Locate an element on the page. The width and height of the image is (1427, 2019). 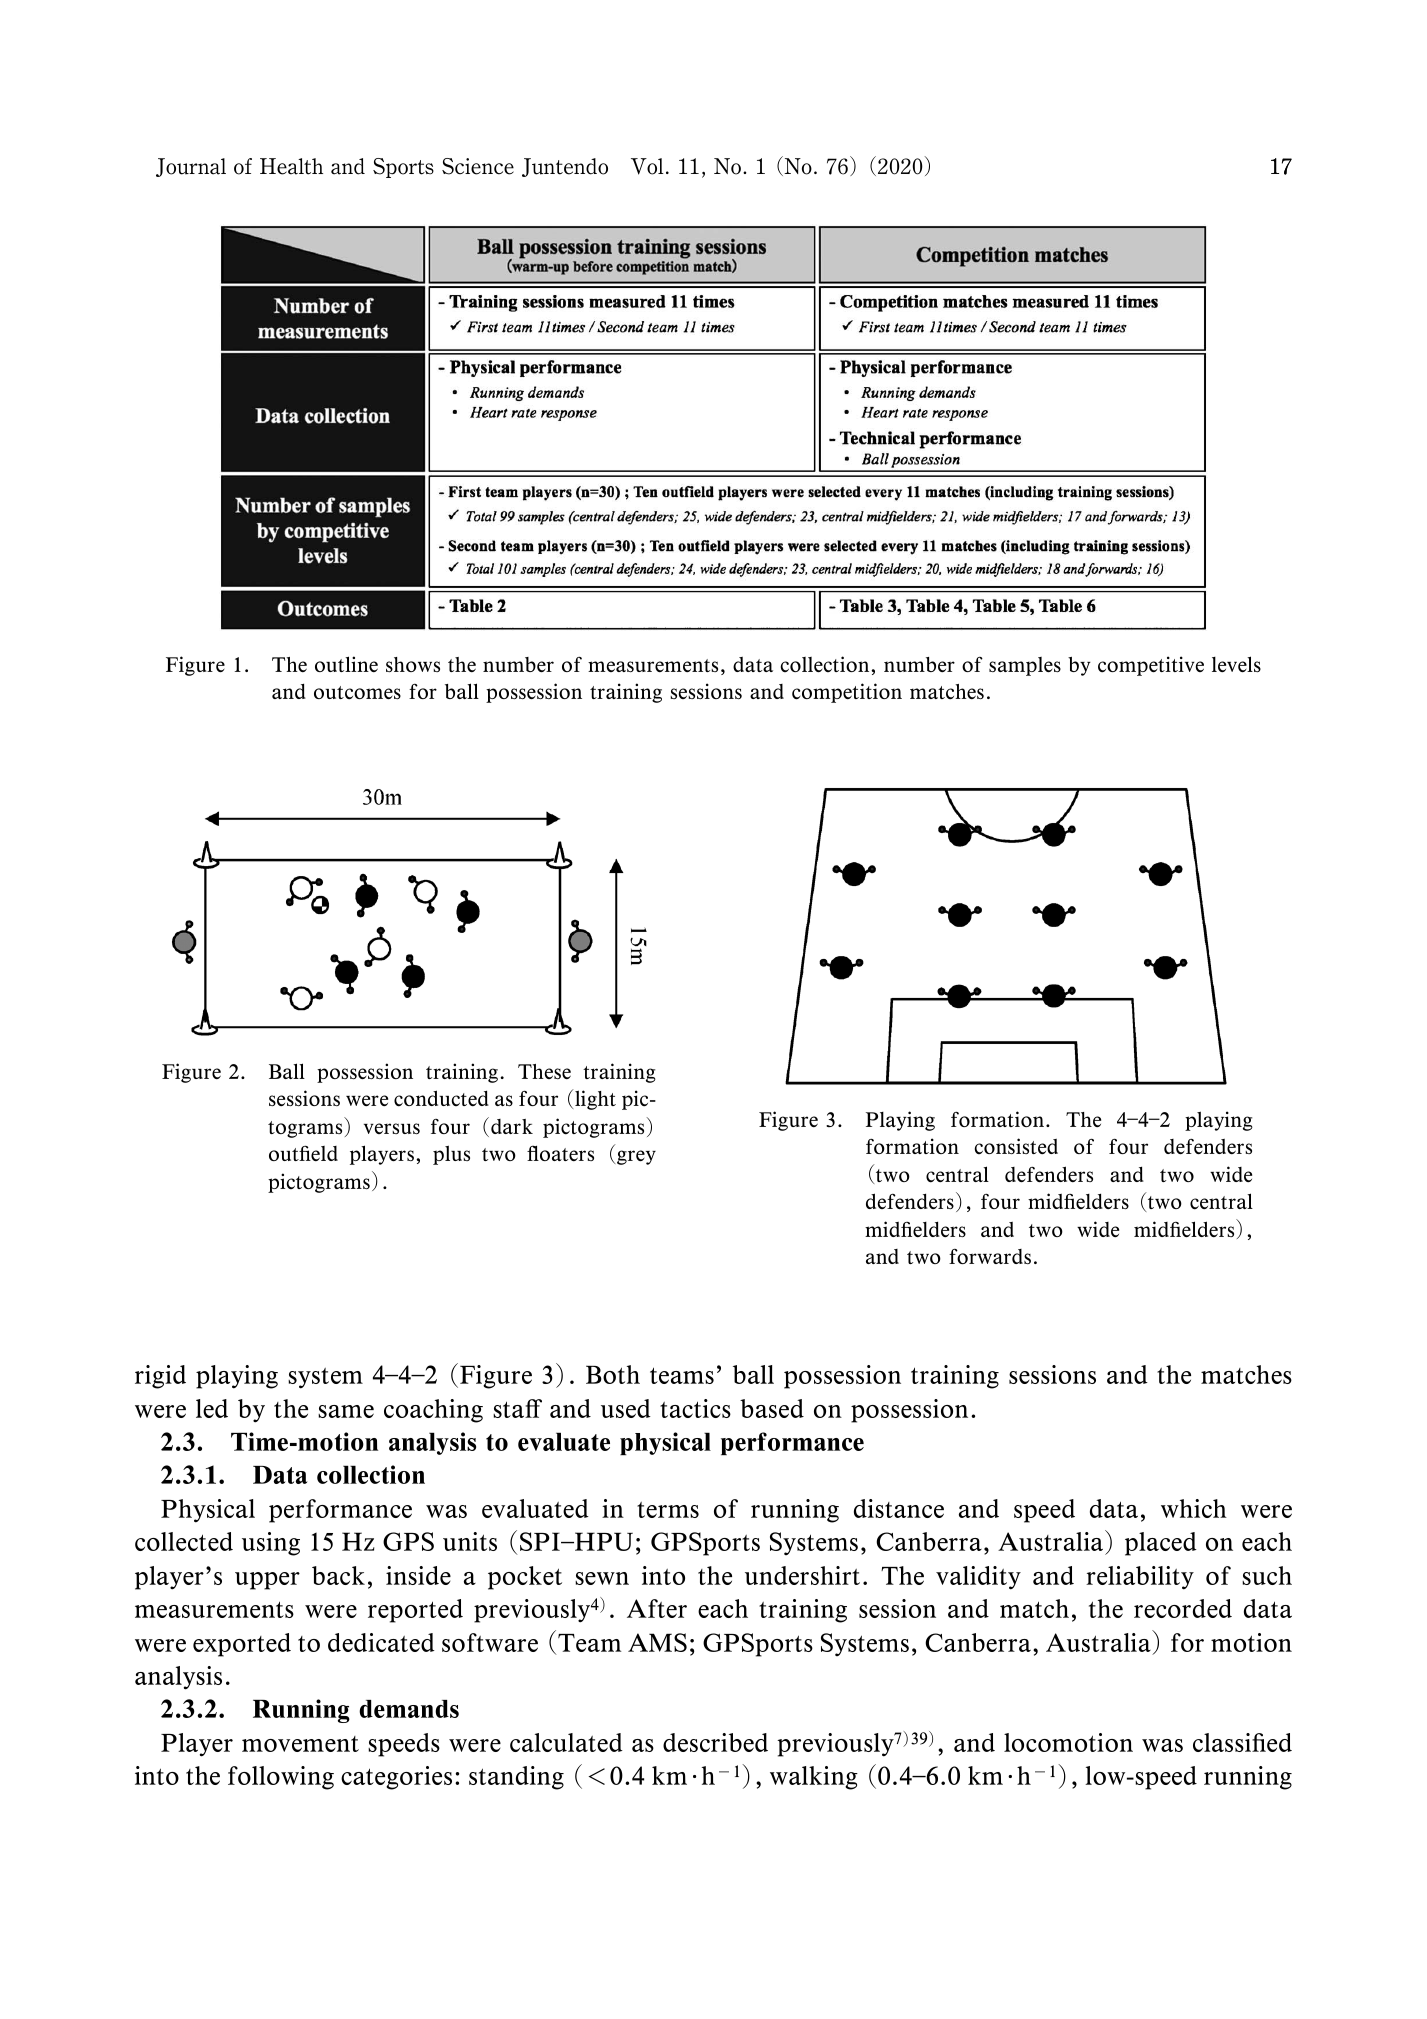
competition is located at coordinates (847, 693).
